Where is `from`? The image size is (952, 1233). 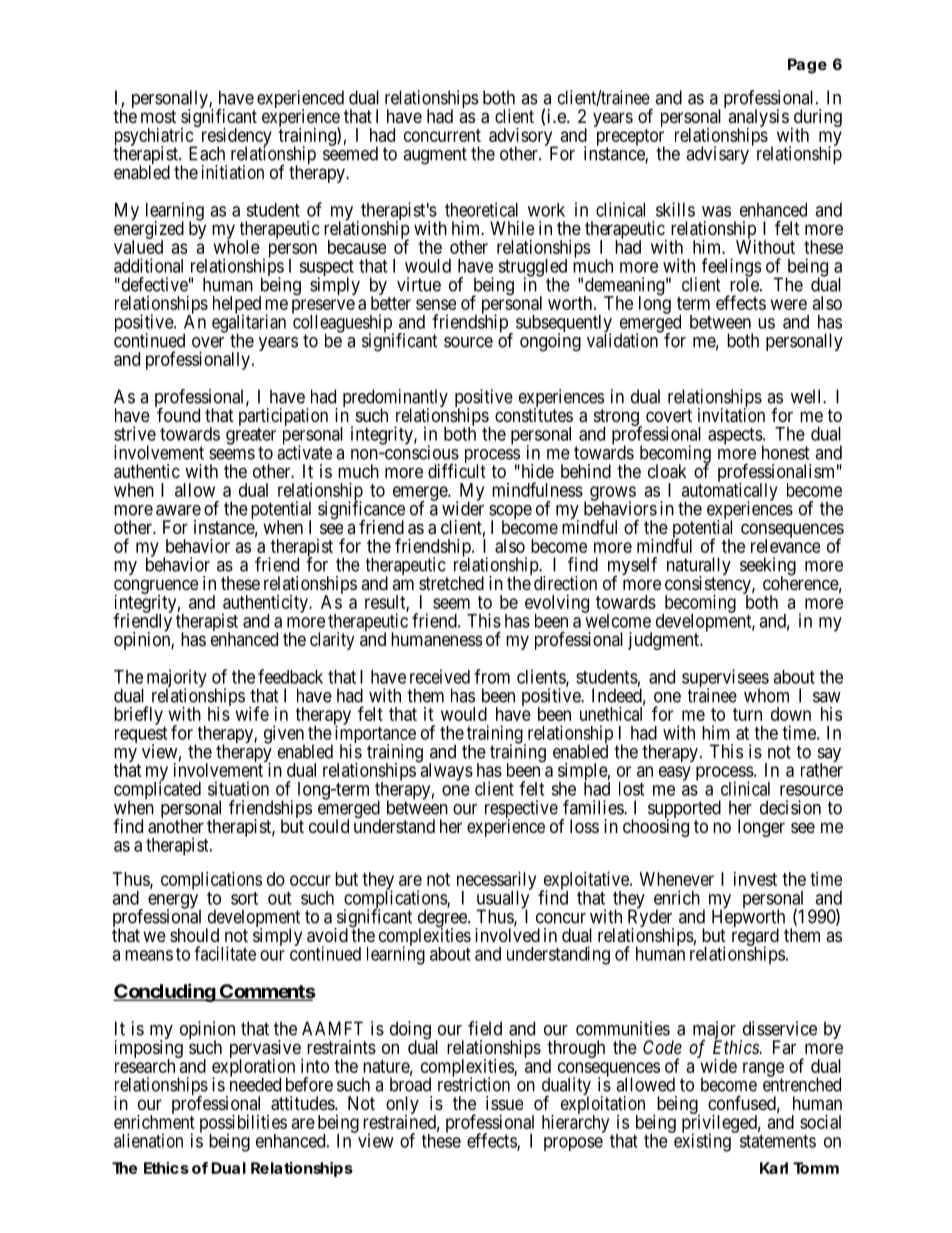 from is located at coordinates (492, 676).
